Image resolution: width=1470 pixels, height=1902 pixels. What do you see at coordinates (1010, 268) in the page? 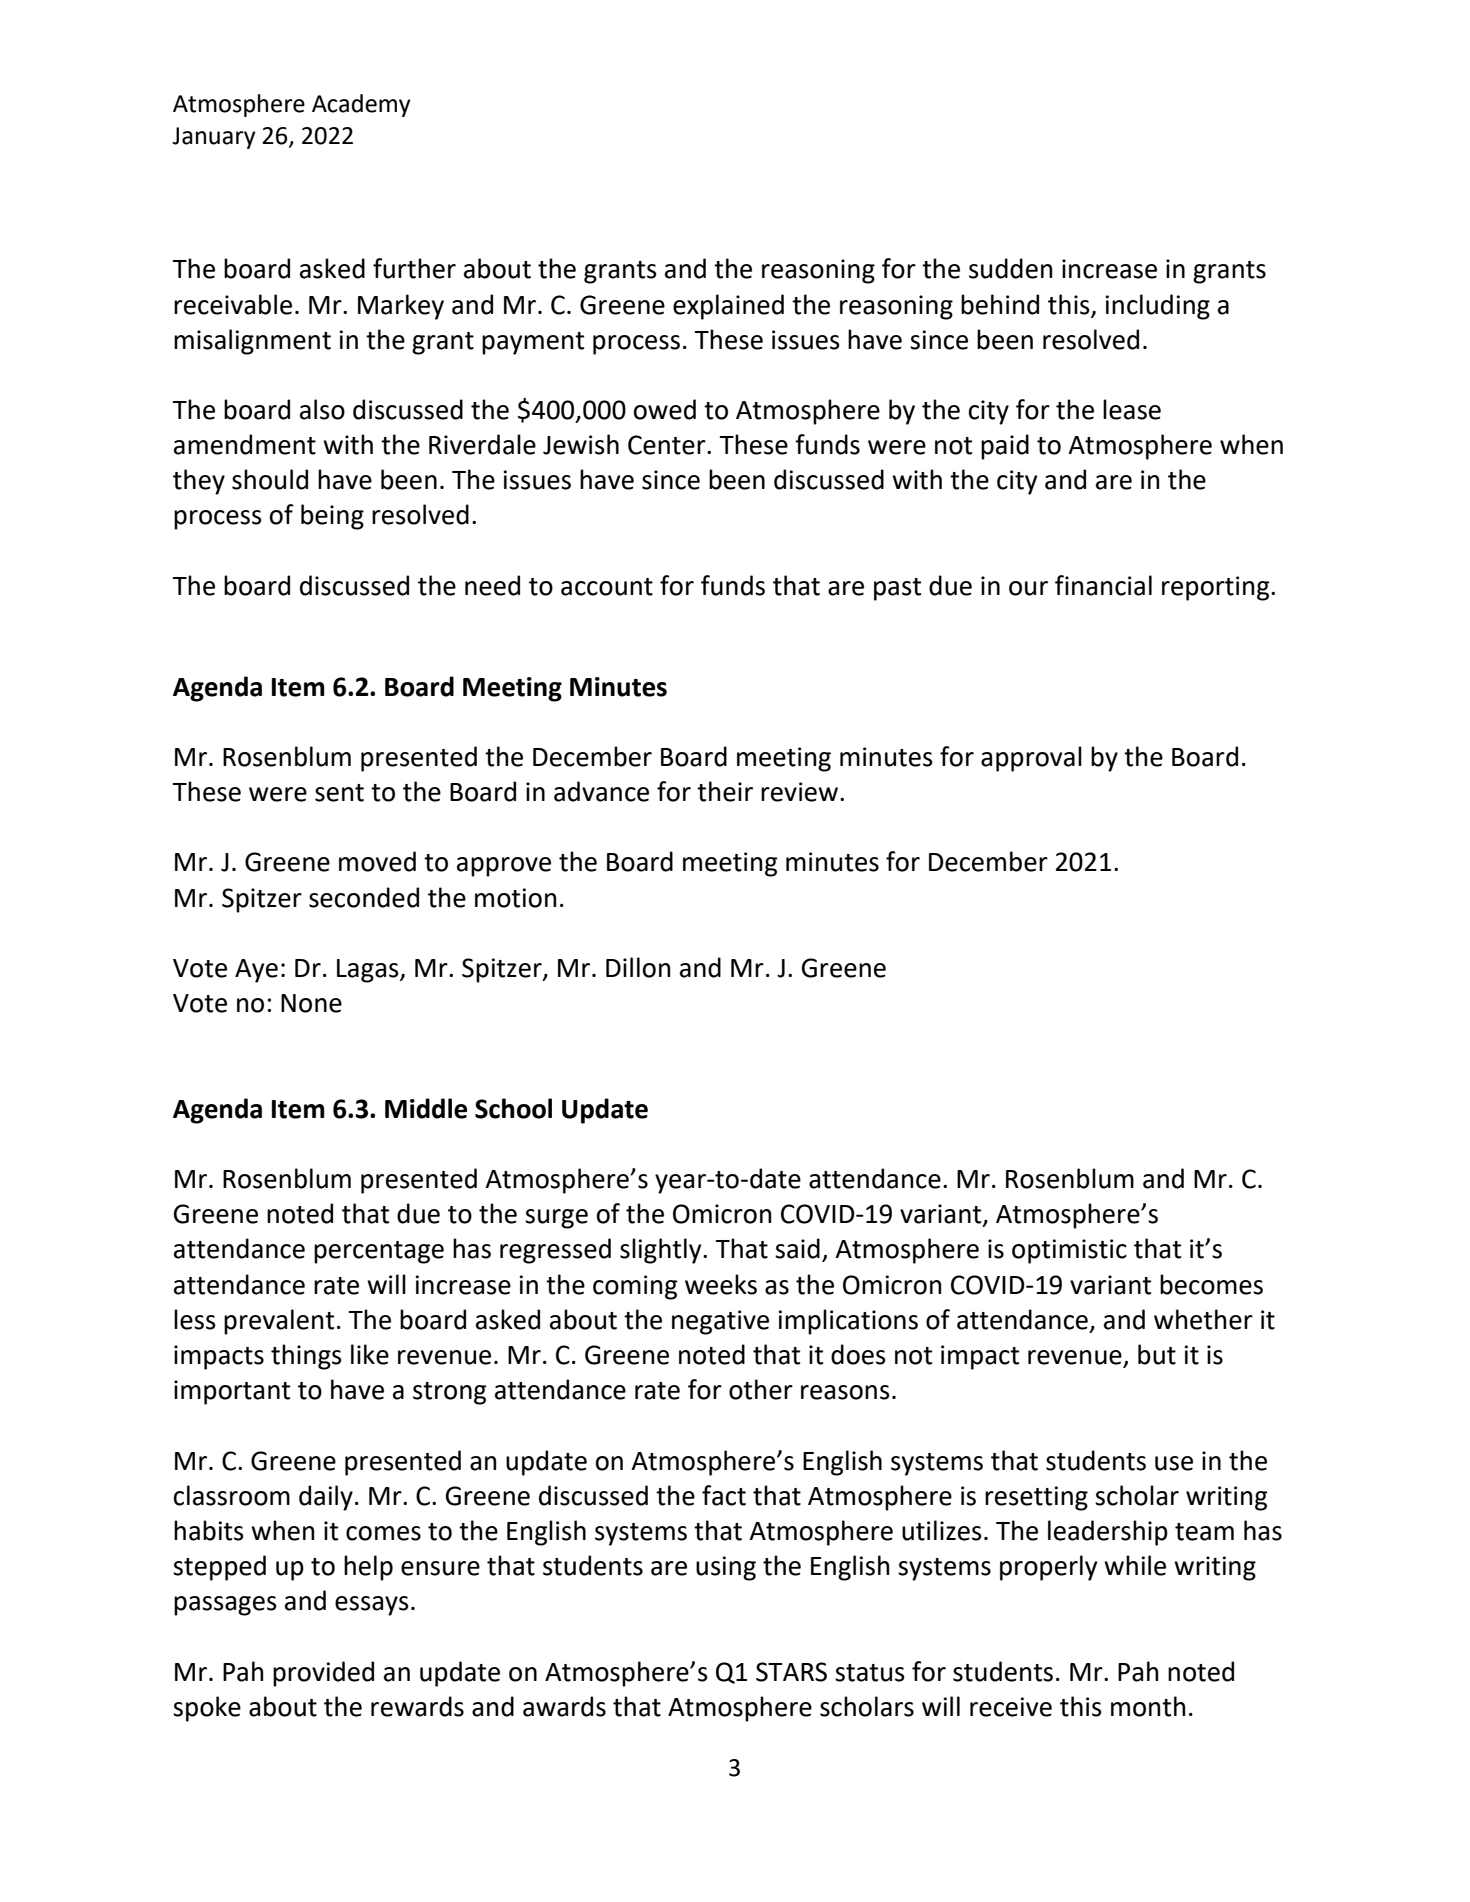
I see `sudden` at bounding box center [1010, 268].
